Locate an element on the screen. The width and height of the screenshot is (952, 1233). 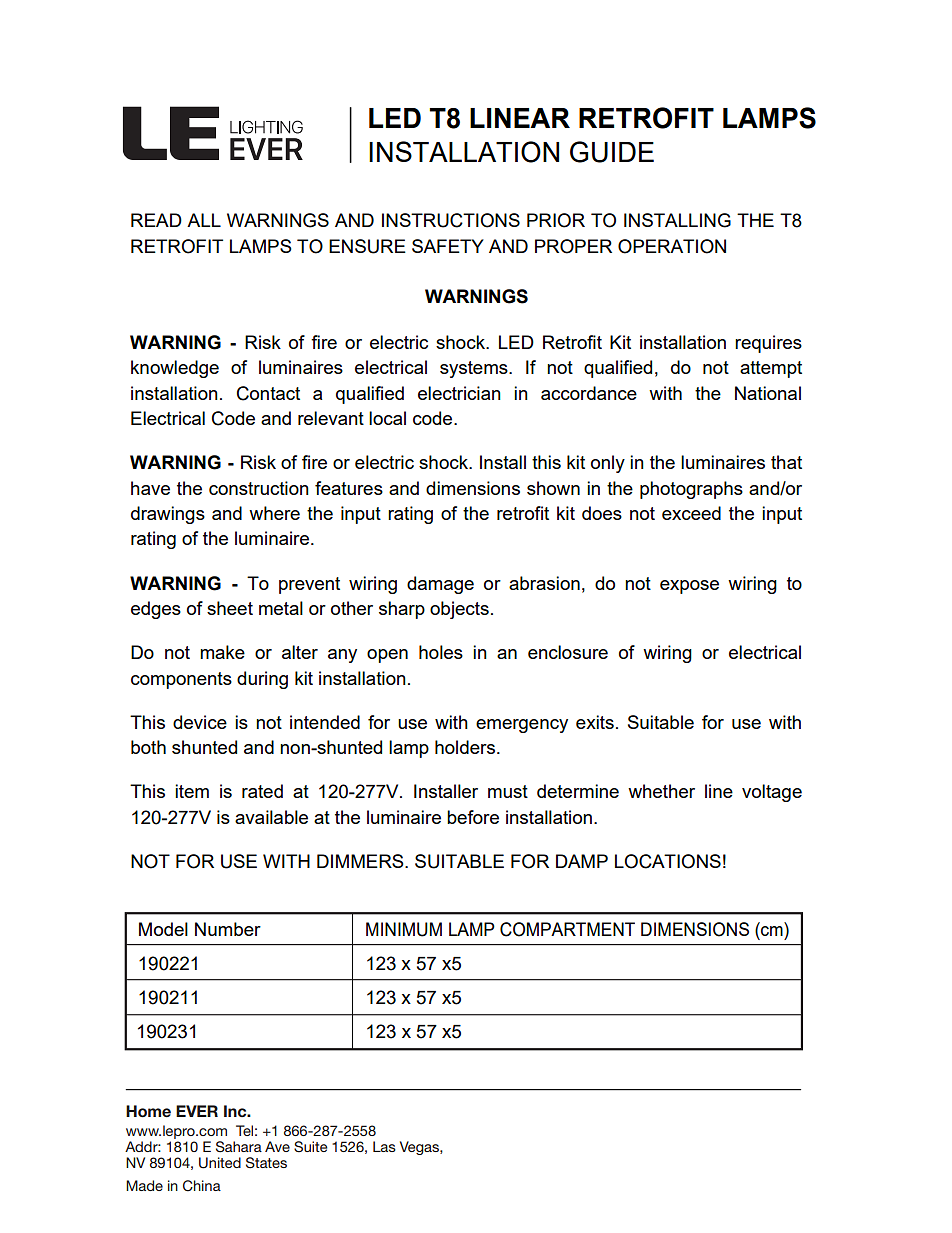
Number is located at coordinates (228, 929).
